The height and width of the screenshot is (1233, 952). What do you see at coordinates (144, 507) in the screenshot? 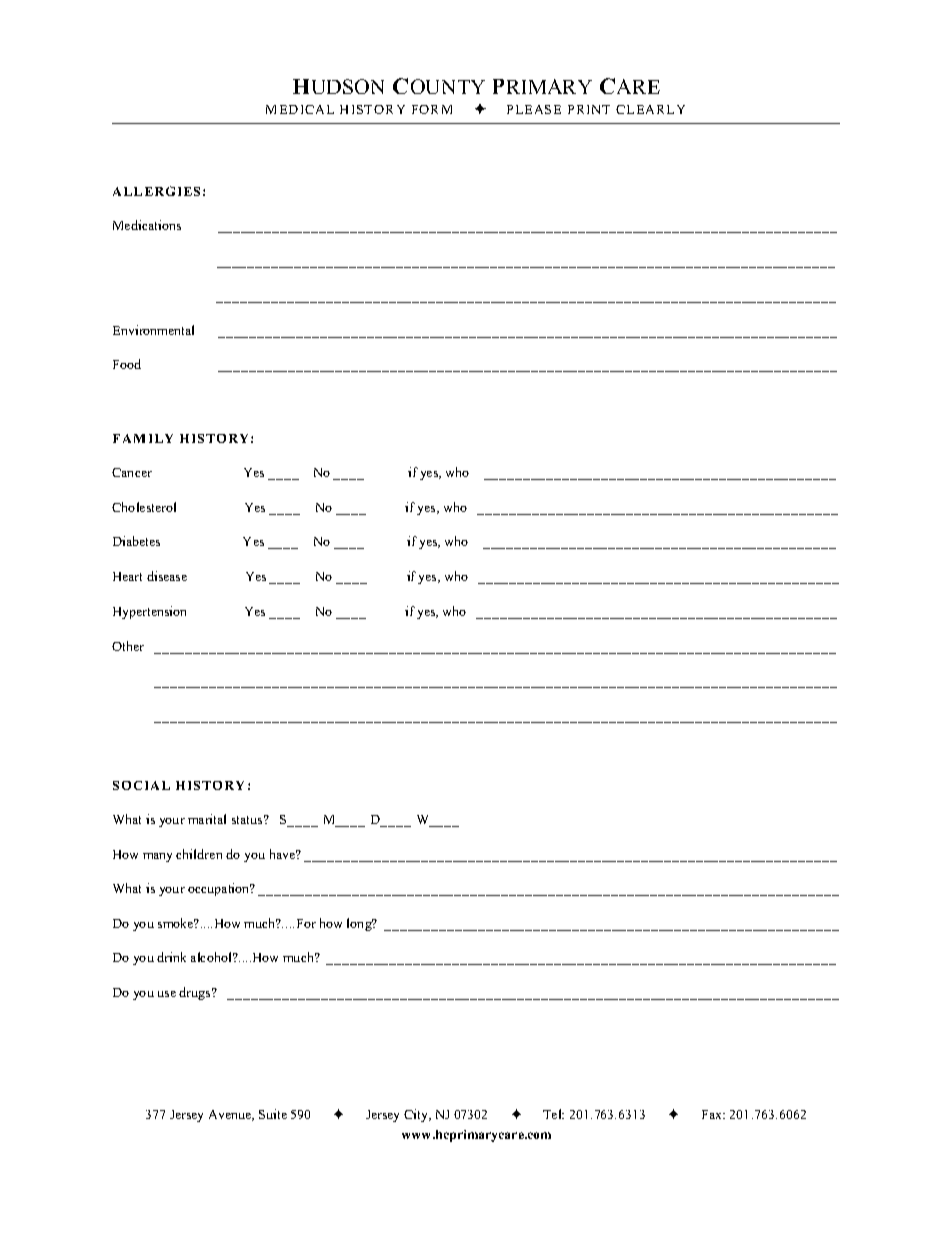
I see `Cholesterol` at bounding box center [144, 507].
